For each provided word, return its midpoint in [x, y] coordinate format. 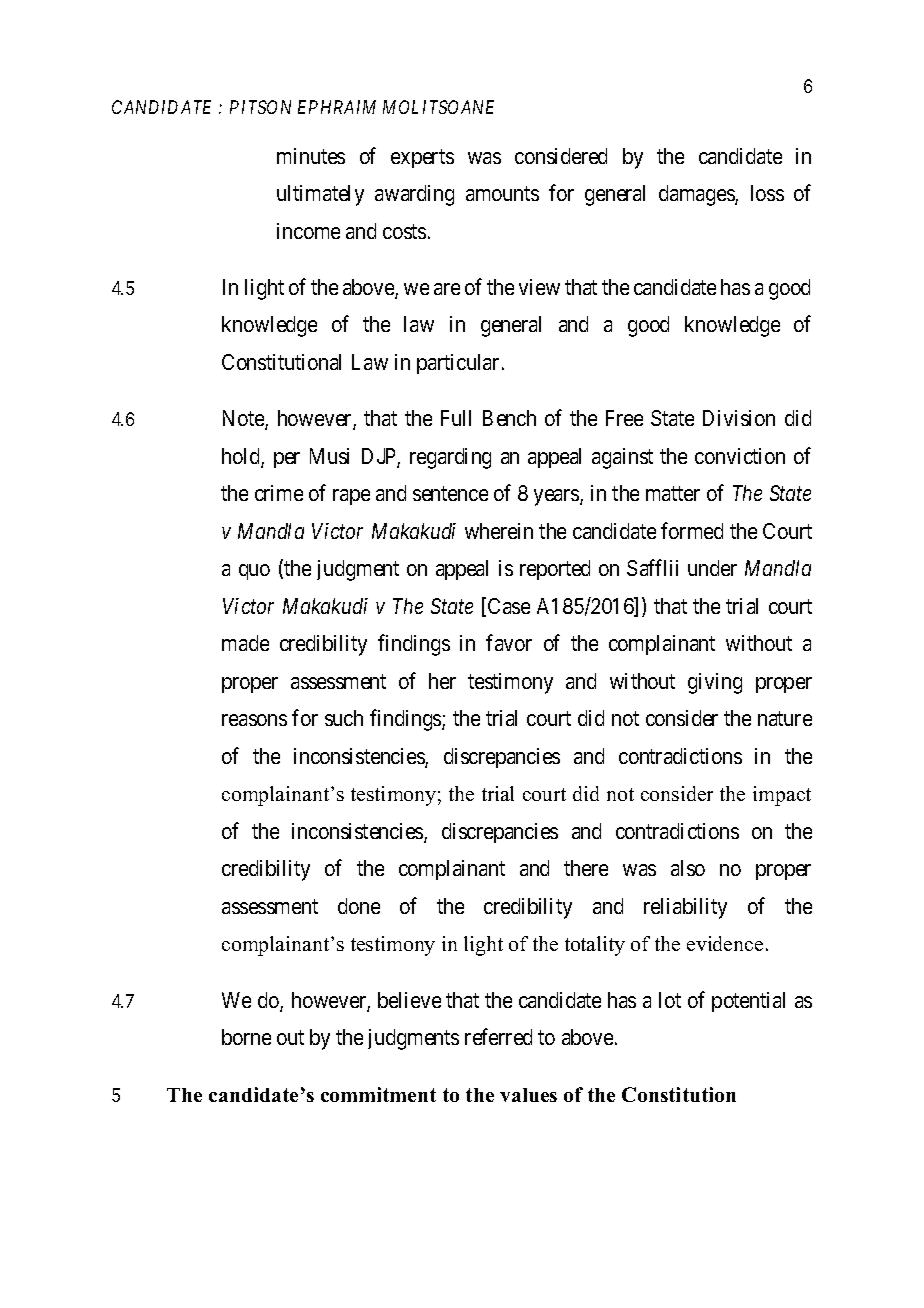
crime [279, 493]
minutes [311, 156]
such [344, 718]
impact [782, 796]
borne [246, 1037]
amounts [502, 194]
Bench [509, 418]
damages [697, 195]
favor [509, 642]
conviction [740, 456]
